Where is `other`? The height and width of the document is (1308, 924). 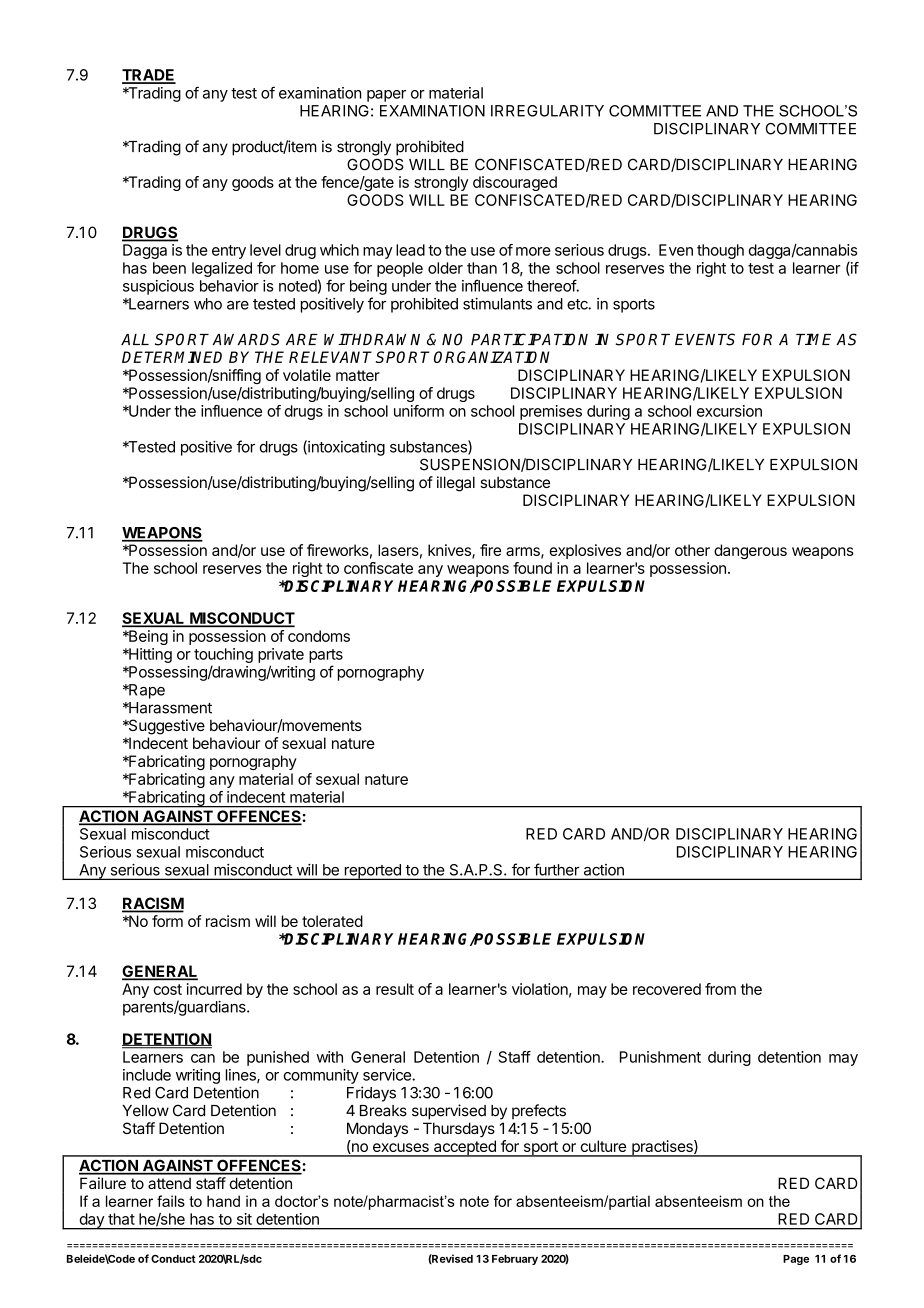 other is located at coordinates (692, 550).
